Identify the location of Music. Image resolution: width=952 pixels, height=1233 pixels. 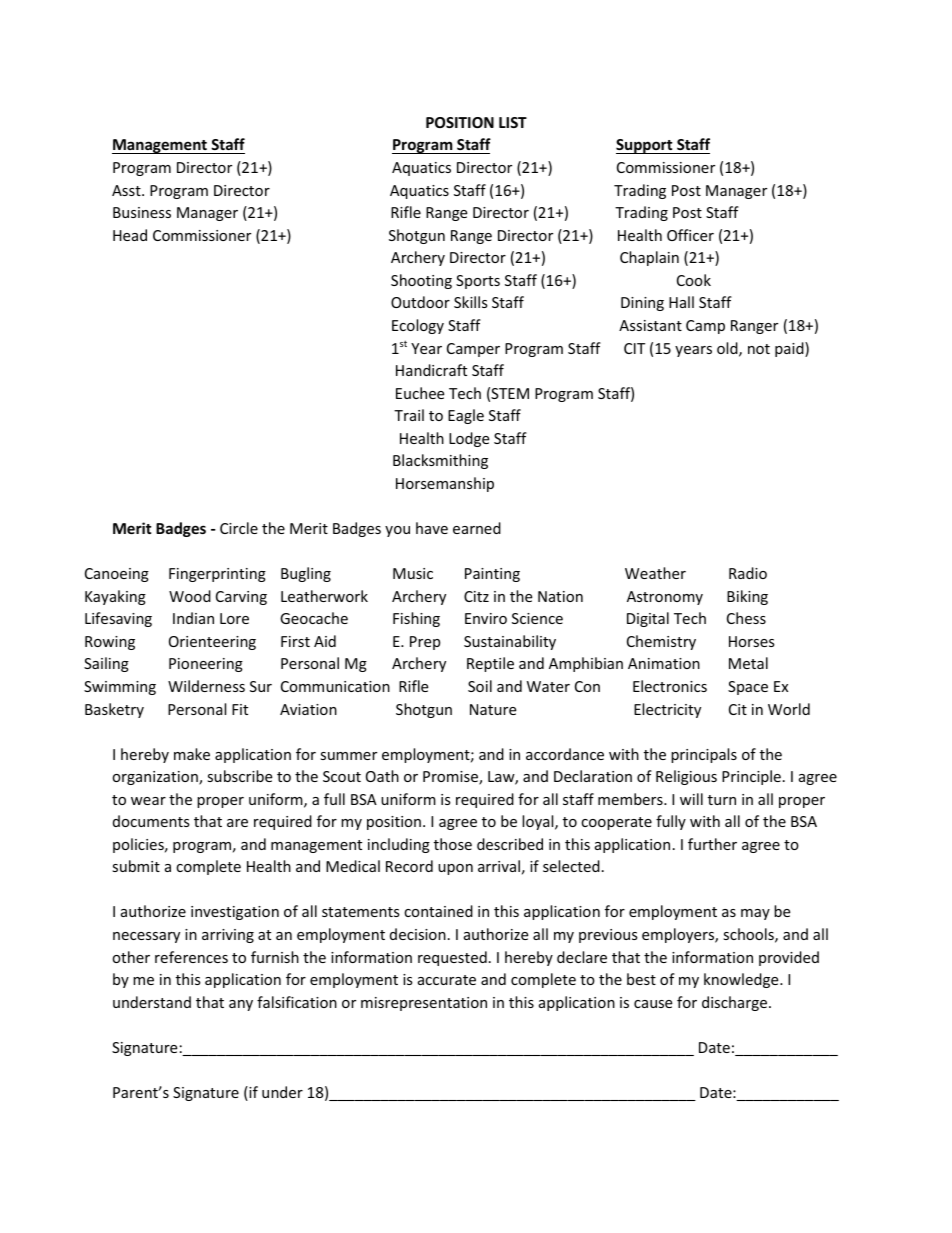
(413, 573).
